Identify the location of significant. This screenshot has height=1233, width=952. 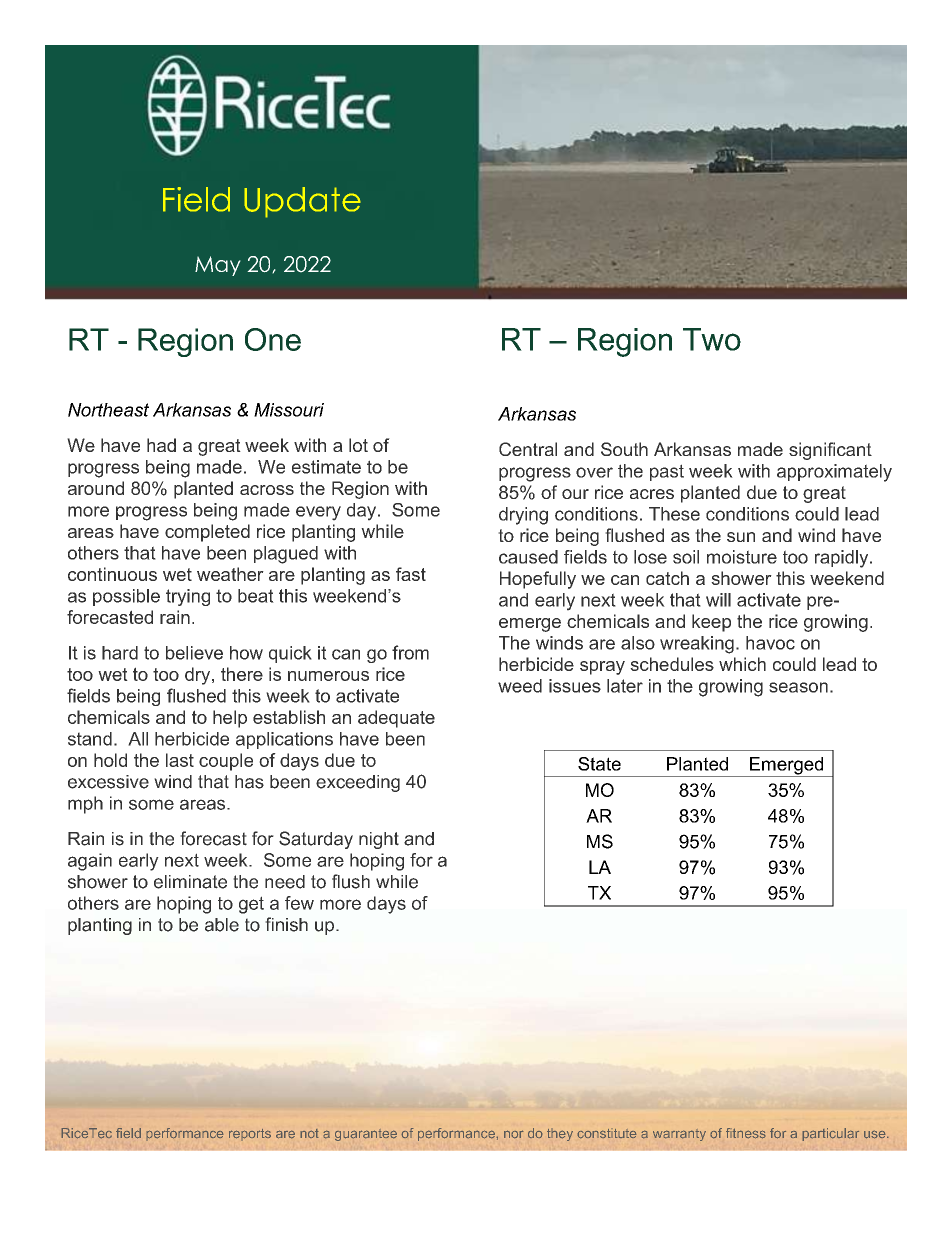
(830, 451).
